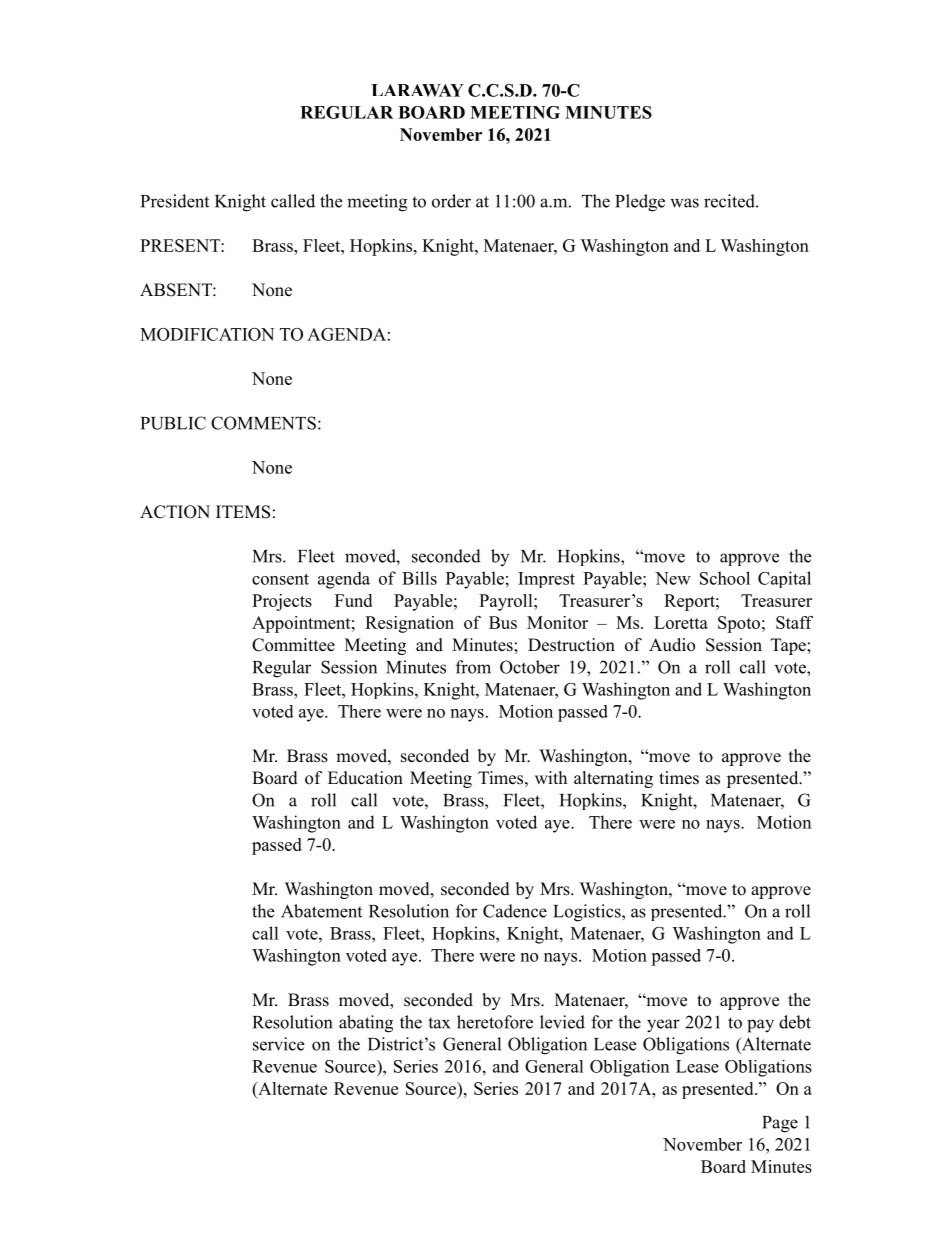 The height and width of the image is (1233, 952). I want to click on heretofore, so click(495, 1022).
